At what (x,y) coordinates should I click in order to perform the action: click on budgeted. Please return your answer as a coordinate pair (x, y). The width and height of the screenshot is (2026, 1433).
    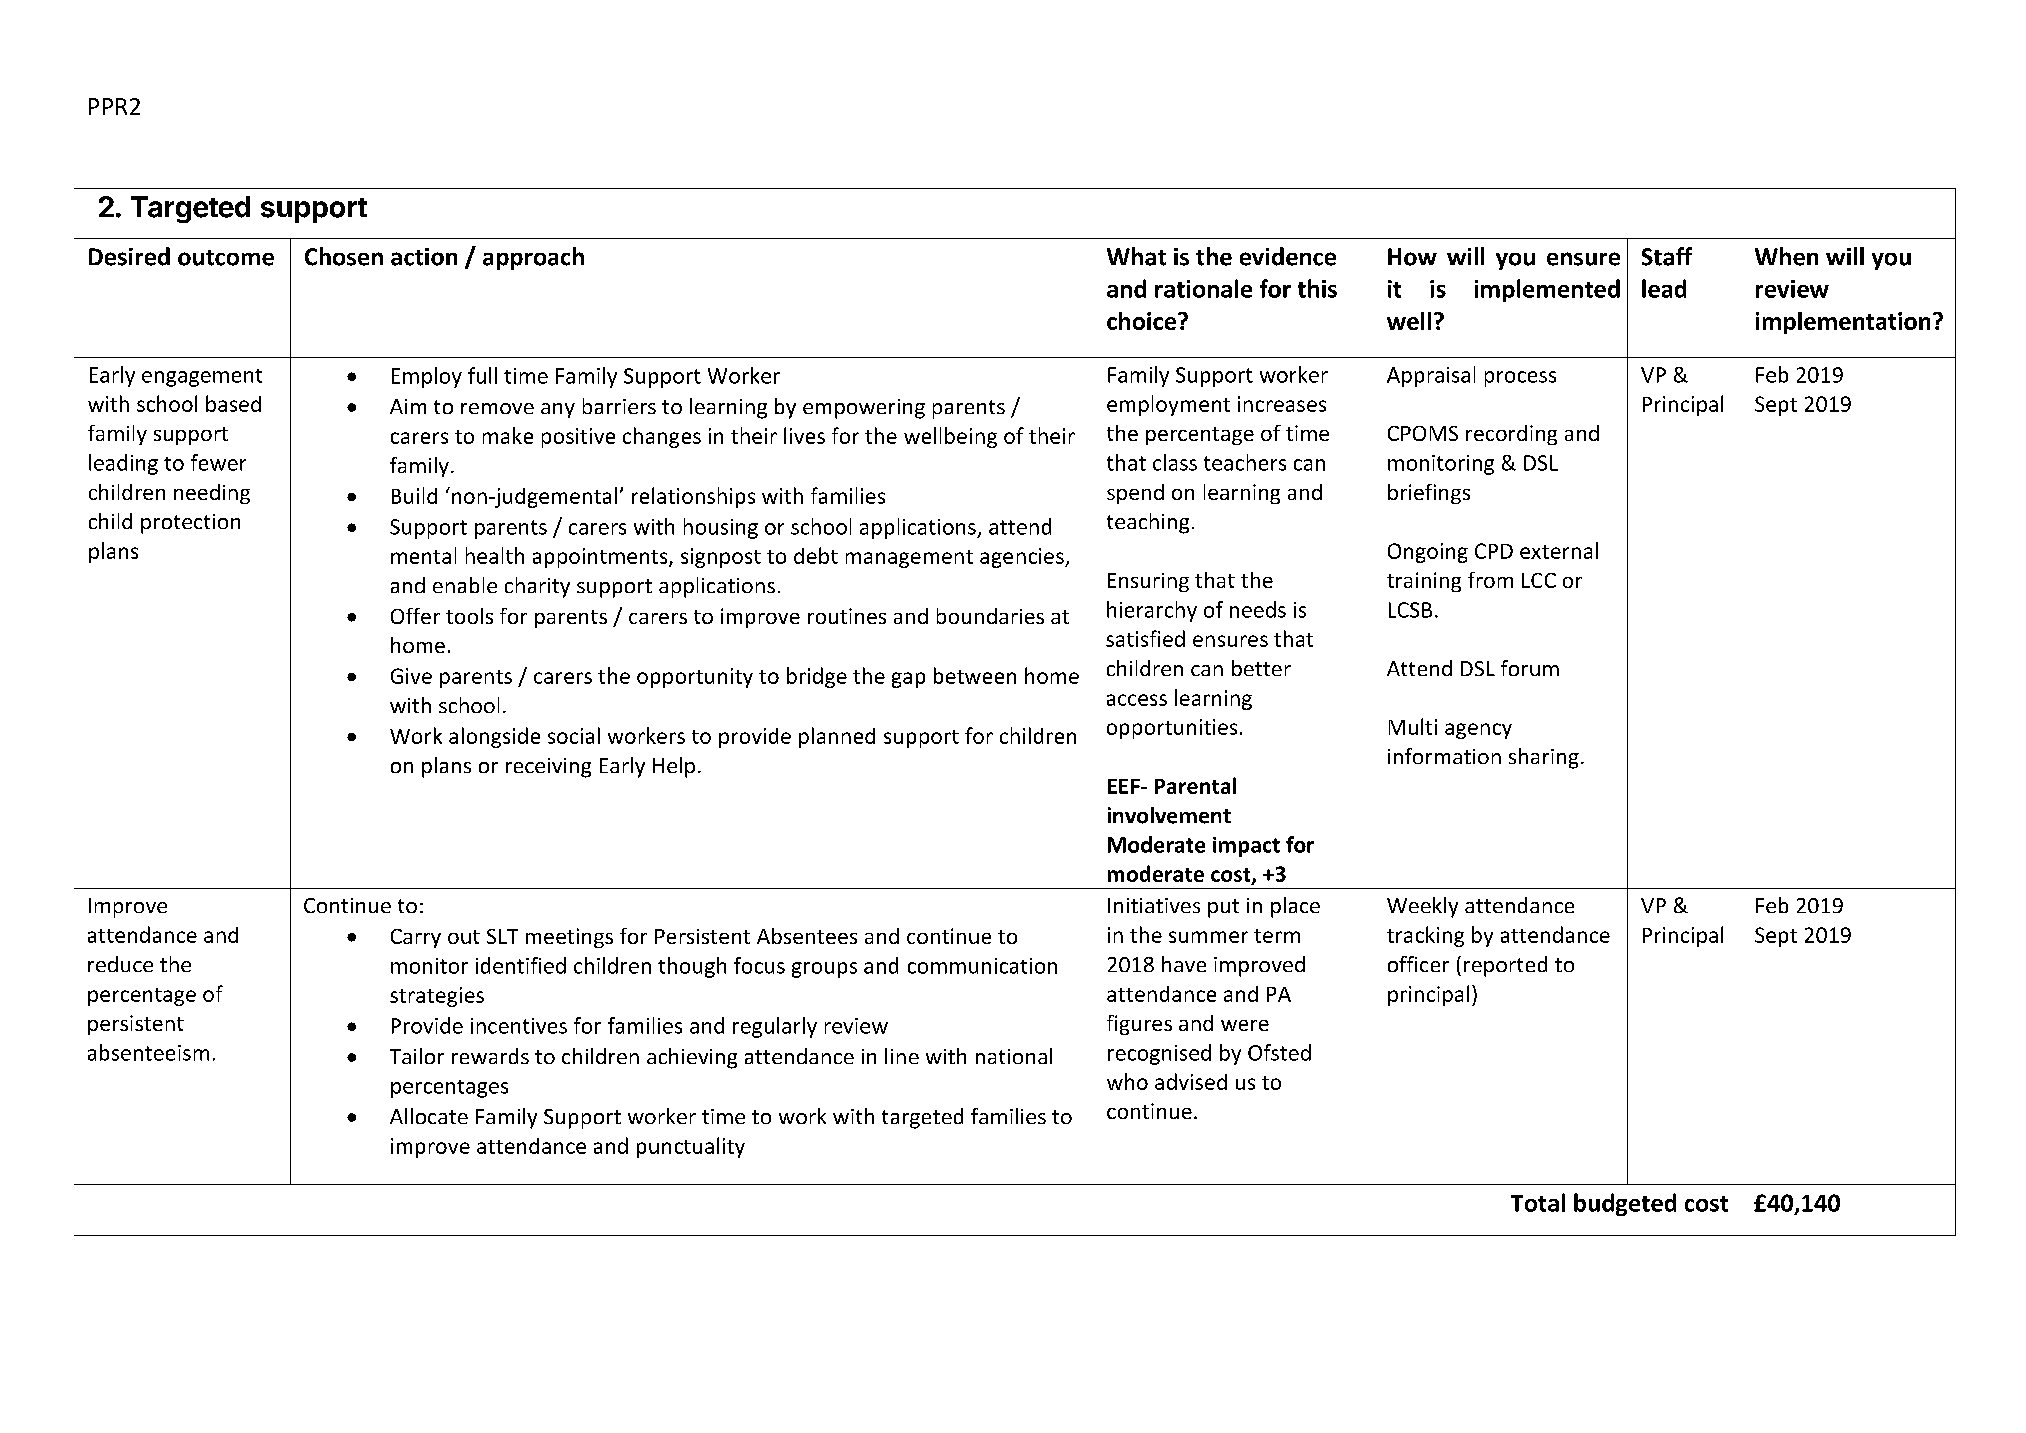
    Looking at the image, I should click on (1625, 1204).
